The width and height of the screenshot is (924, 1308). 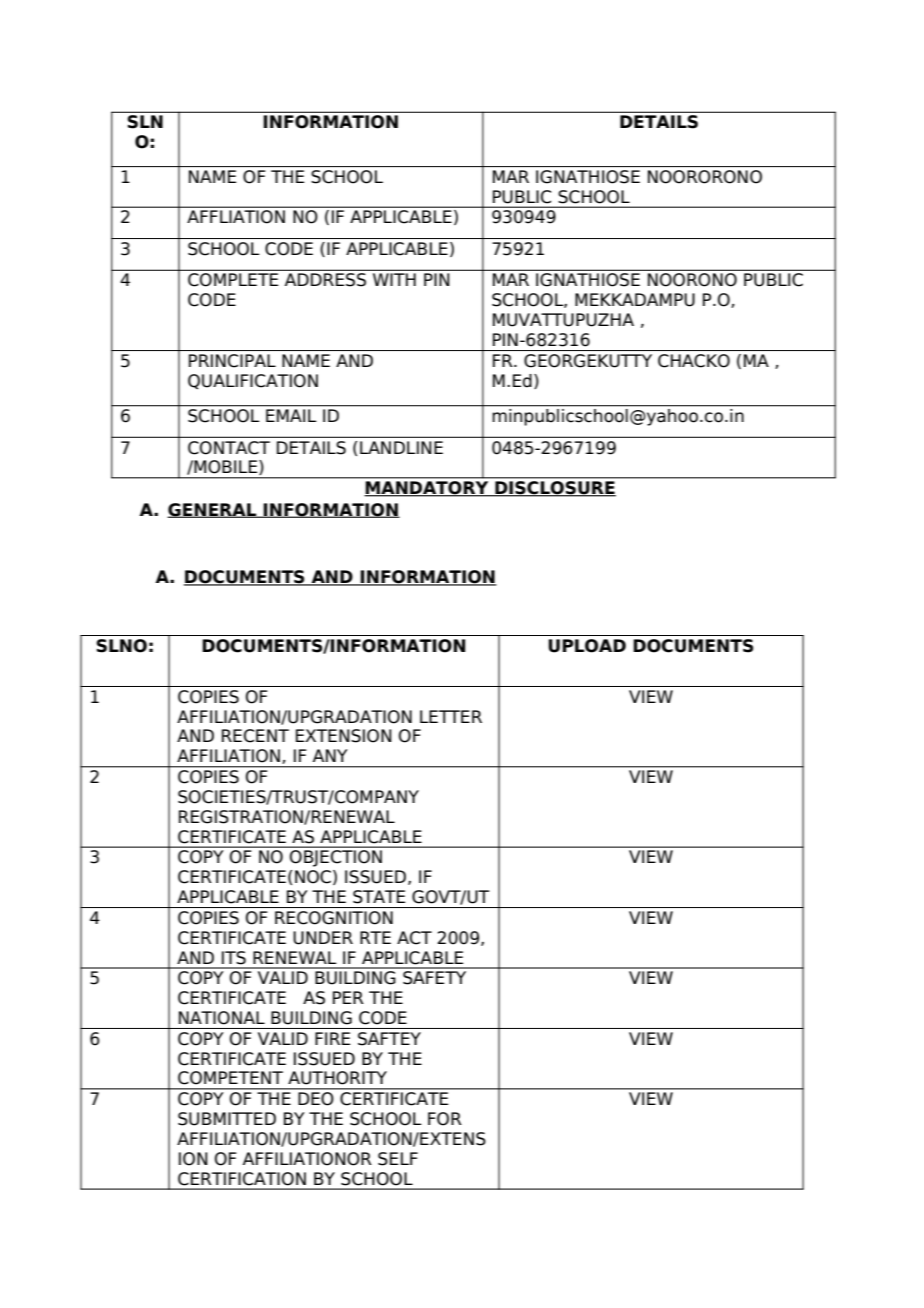 I want to click on WITH, so click(x=394, y=279).
